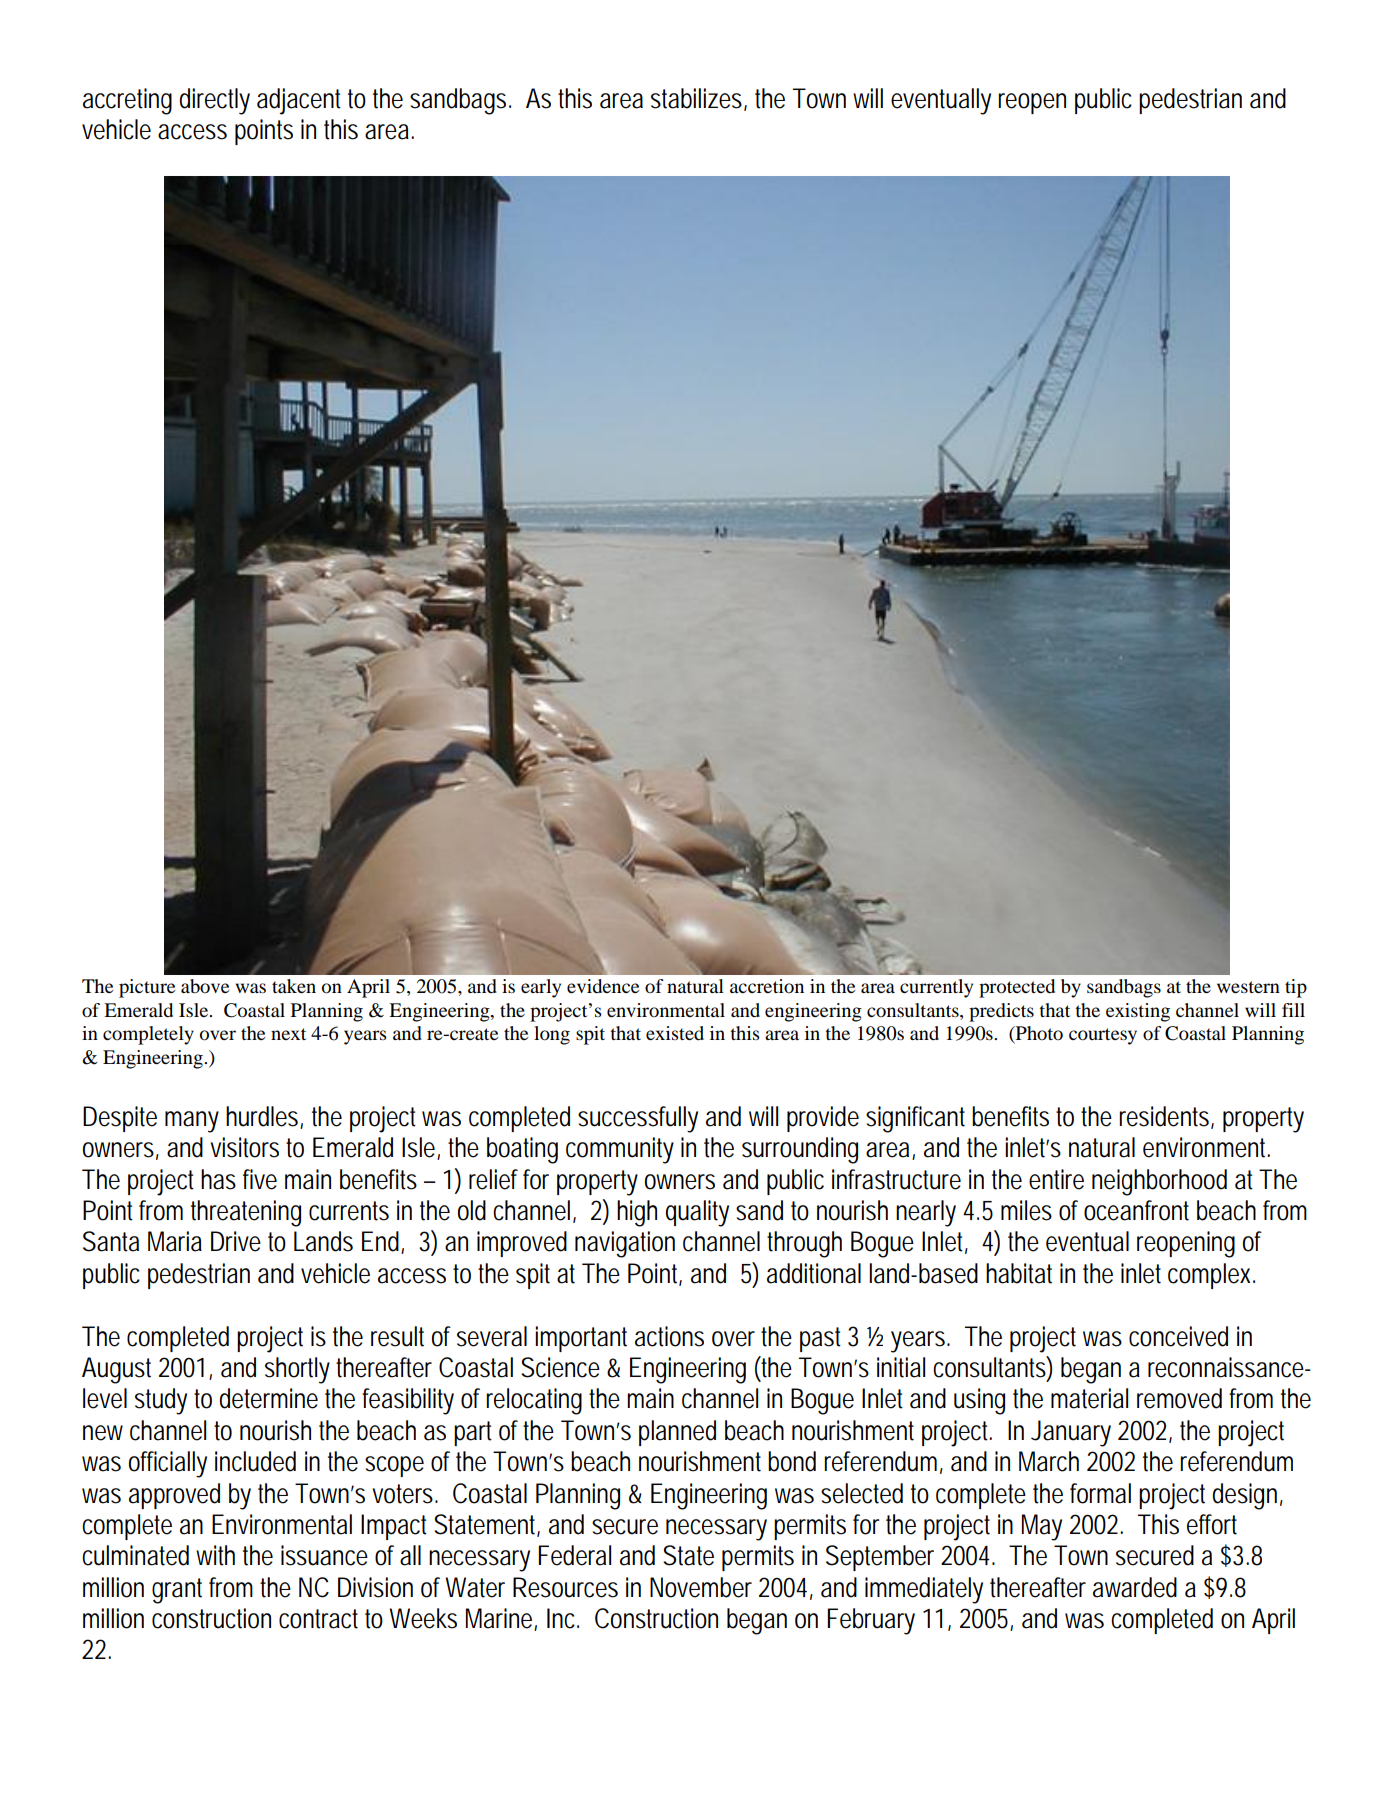 The width and height of the screenshot is (1394, 1805). Describe the element at coordinates (215, 1555) in the screenshot. I see `with` at that location.
